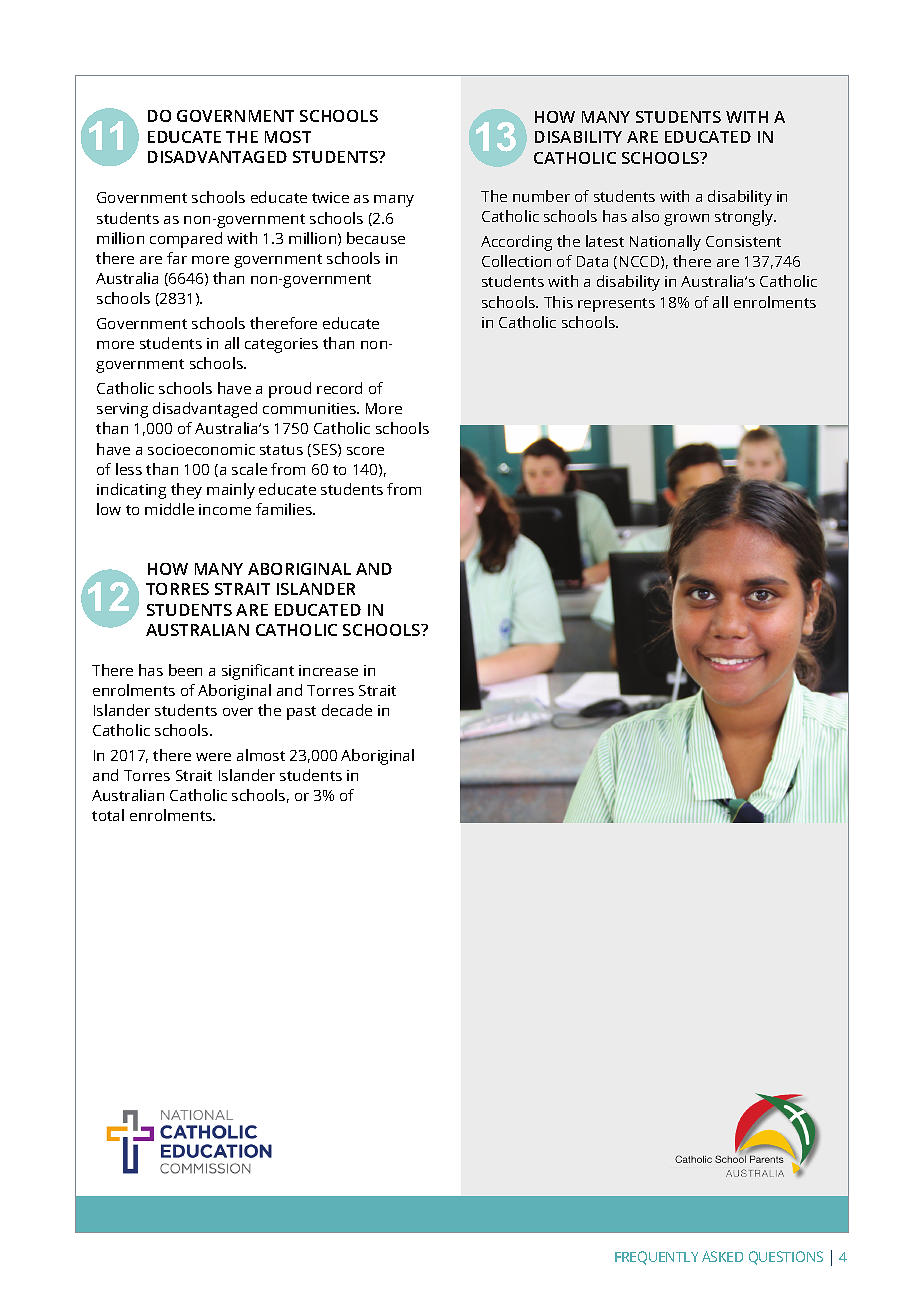 This screenshot has height=1308, width=924. I want to click on FREQUENTLY, so click(656, 1258).
